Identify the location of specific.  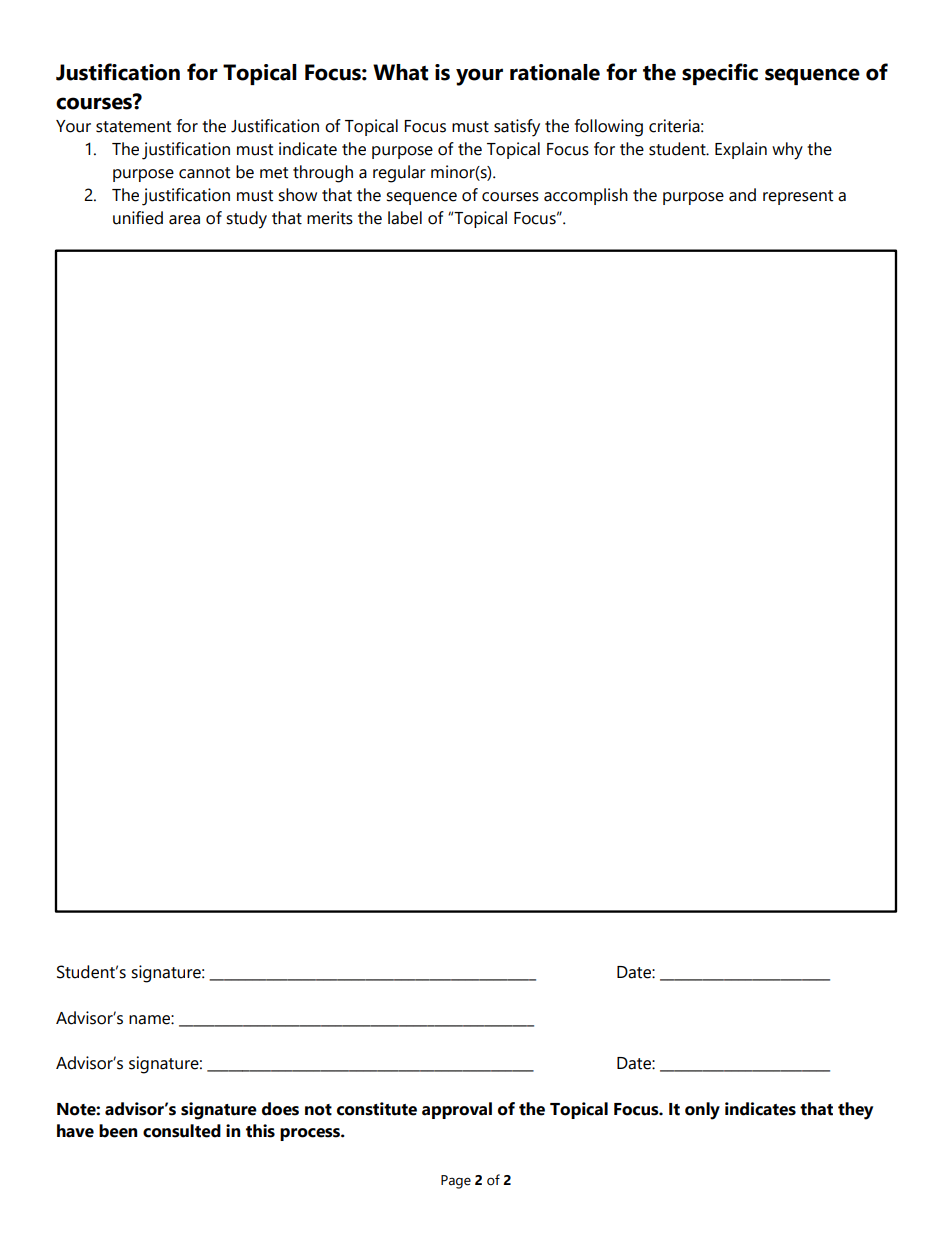
(720, 74).
